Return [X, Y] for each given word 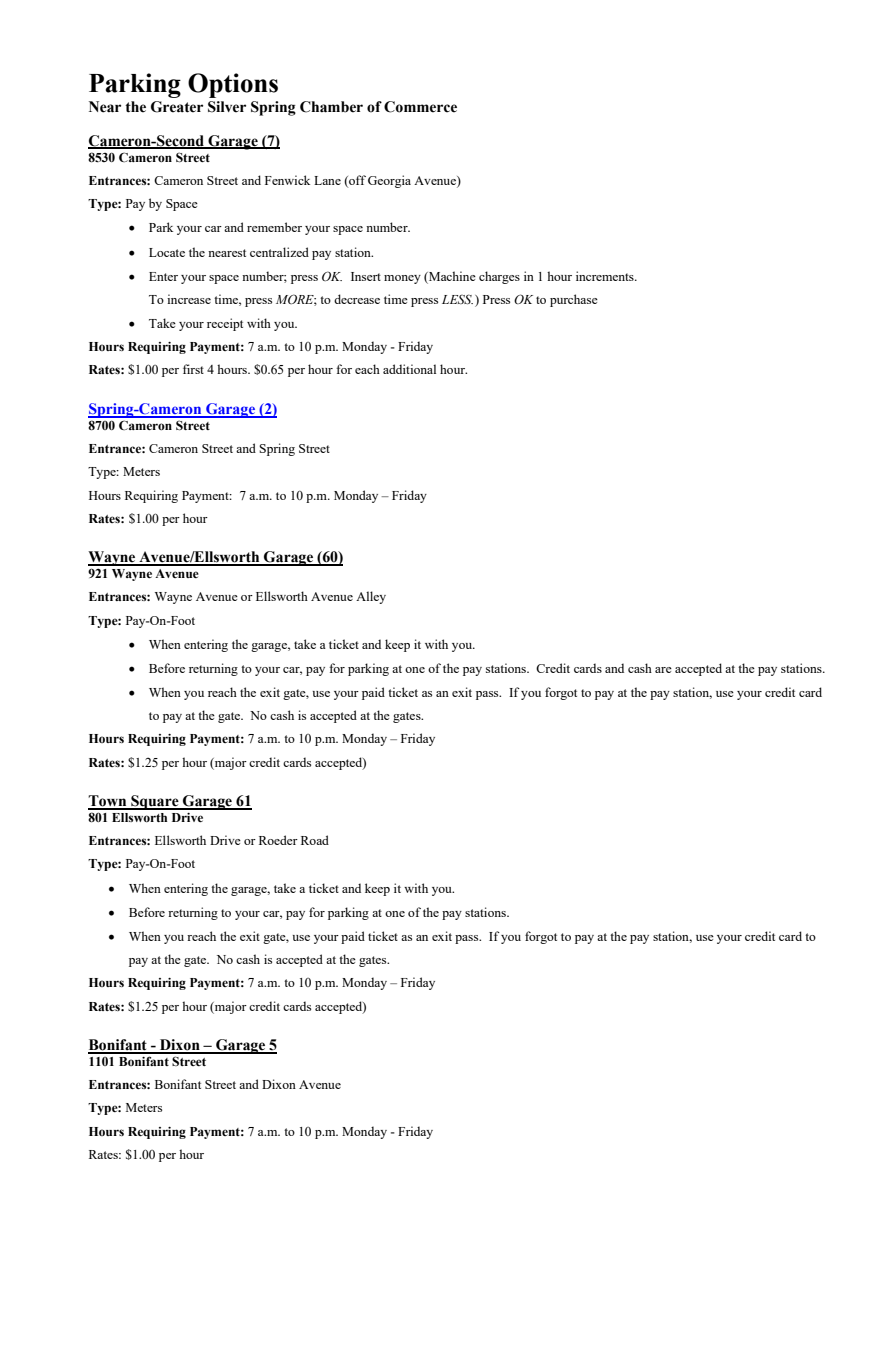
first [193, 369]
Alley [371, 597]
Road [315, 840]
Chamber [331, 107]
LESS [457, 299]
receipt [225, 324]
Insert [366, 276]
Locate [167, 252]
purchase [574, 300]
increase [189, 299]
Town [108, 802]
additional [409, 369]
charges [499, 277]
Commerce [420, 107]
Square [155, 802]
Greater [177, 107]
